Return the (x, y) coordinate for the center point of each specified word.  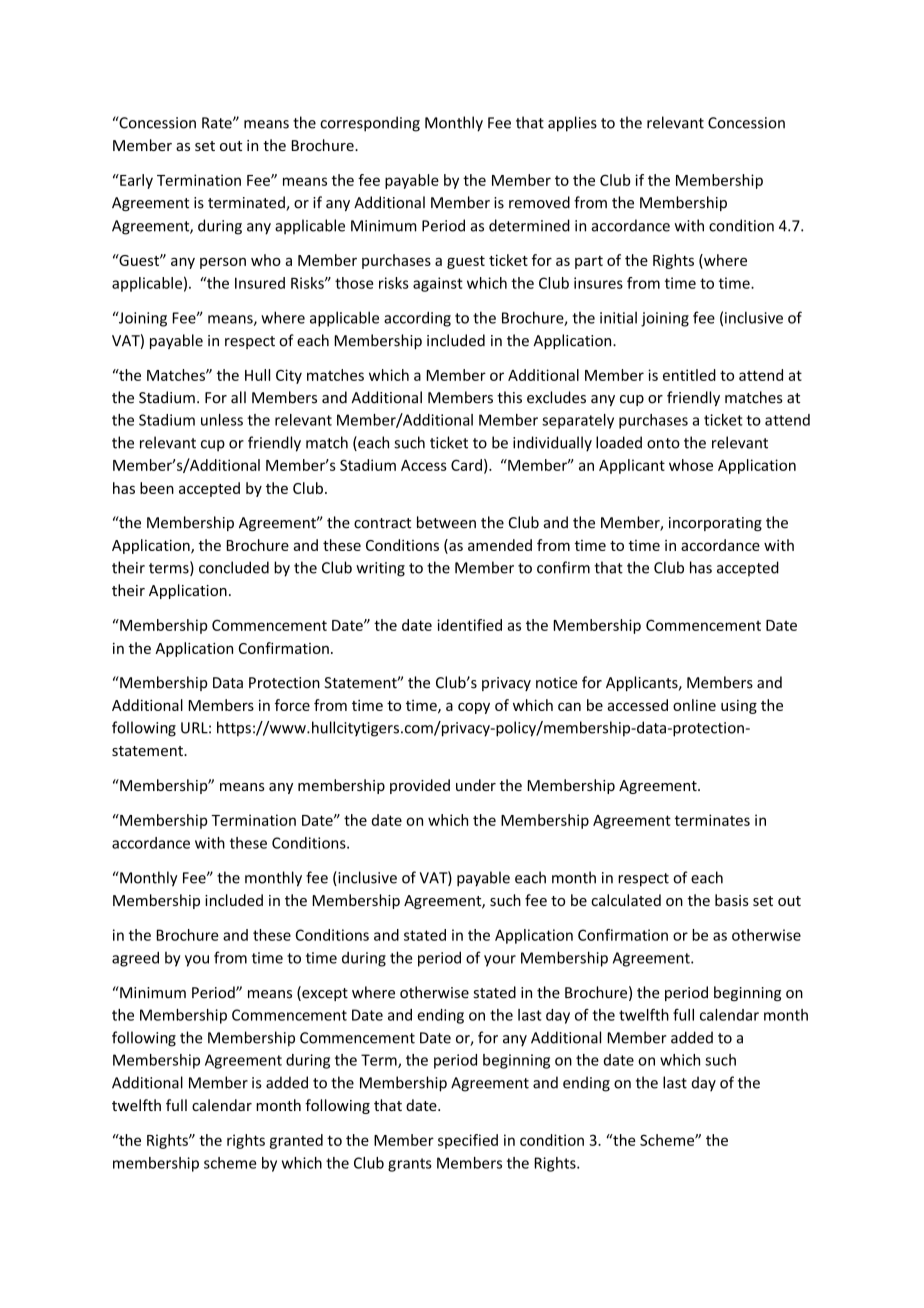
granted (296, 1141)
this (509, 397)
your (500, 961)
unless (222, 420)
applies (572, 124)
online (694, 705)
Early (135, 181)
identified (469, 625)
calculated (626, 900)
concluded (234, 567)
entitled (689, 375)
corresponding (370, 124)
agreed (135, 959)
